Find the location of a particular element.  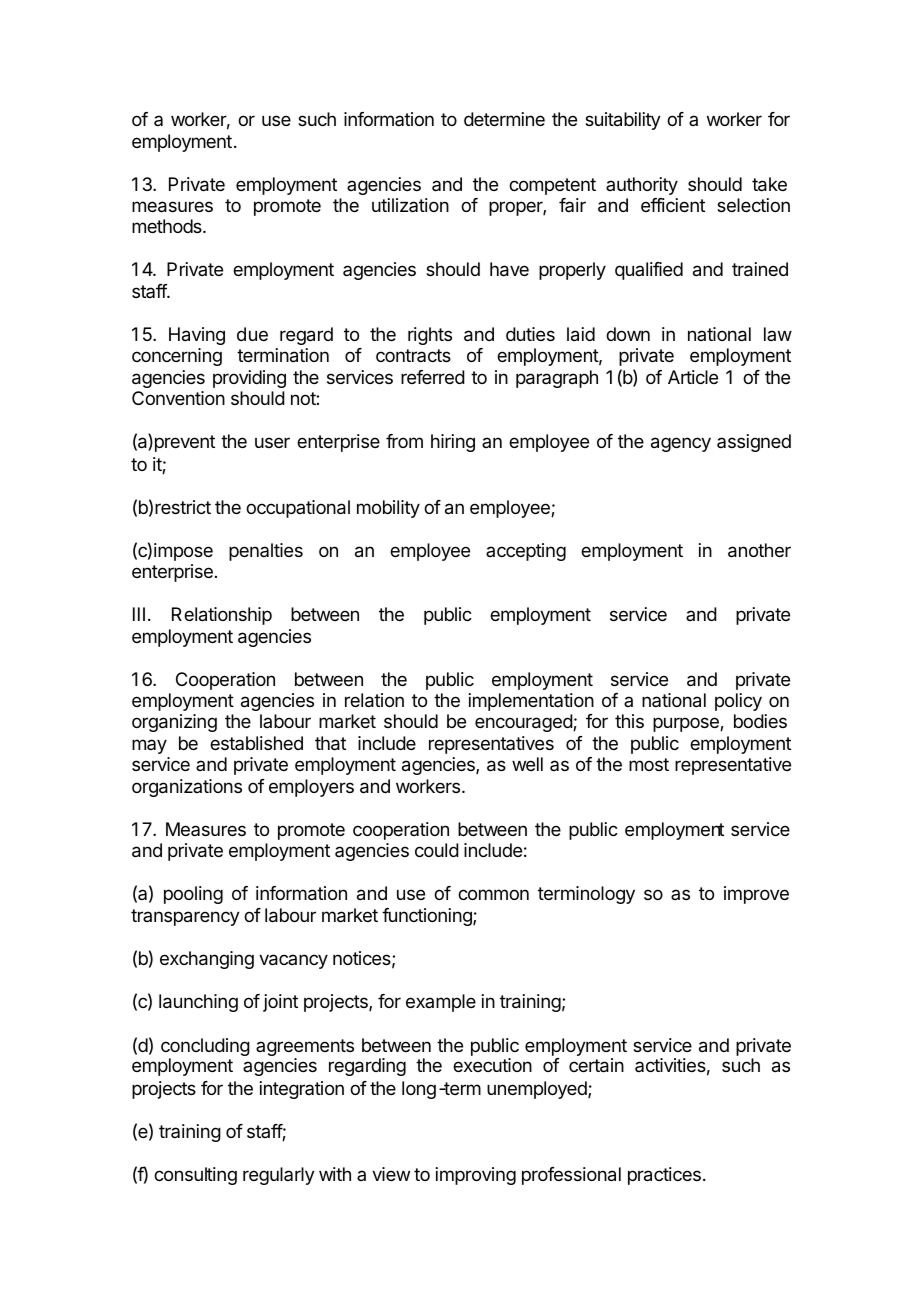

efficient is located at coordinates (673, 205).
